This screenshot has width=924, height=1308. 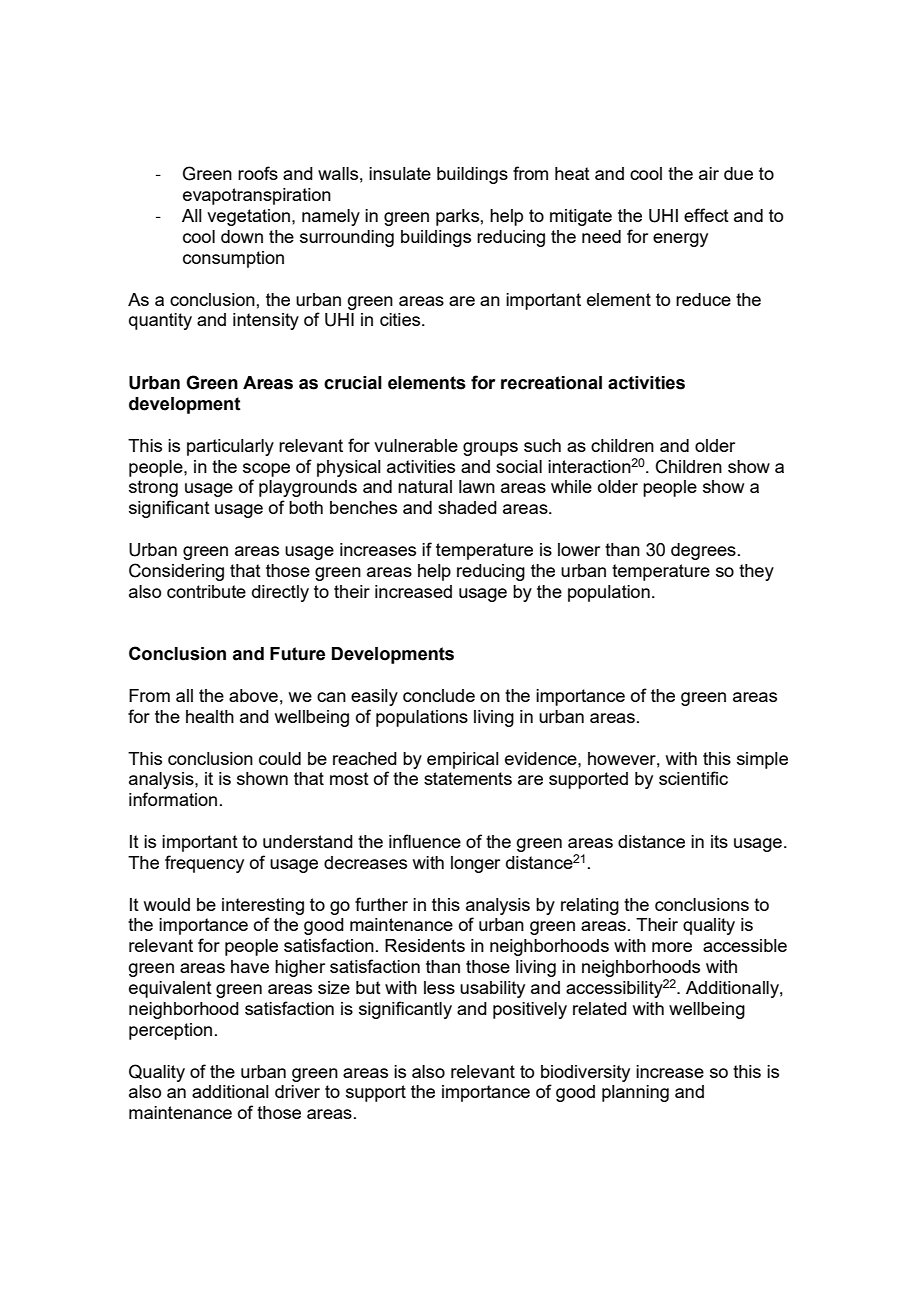 What do you see at coordinates (530, 1010) in the screenshot?
I see `positively` at bounding box center [530, 1010].
